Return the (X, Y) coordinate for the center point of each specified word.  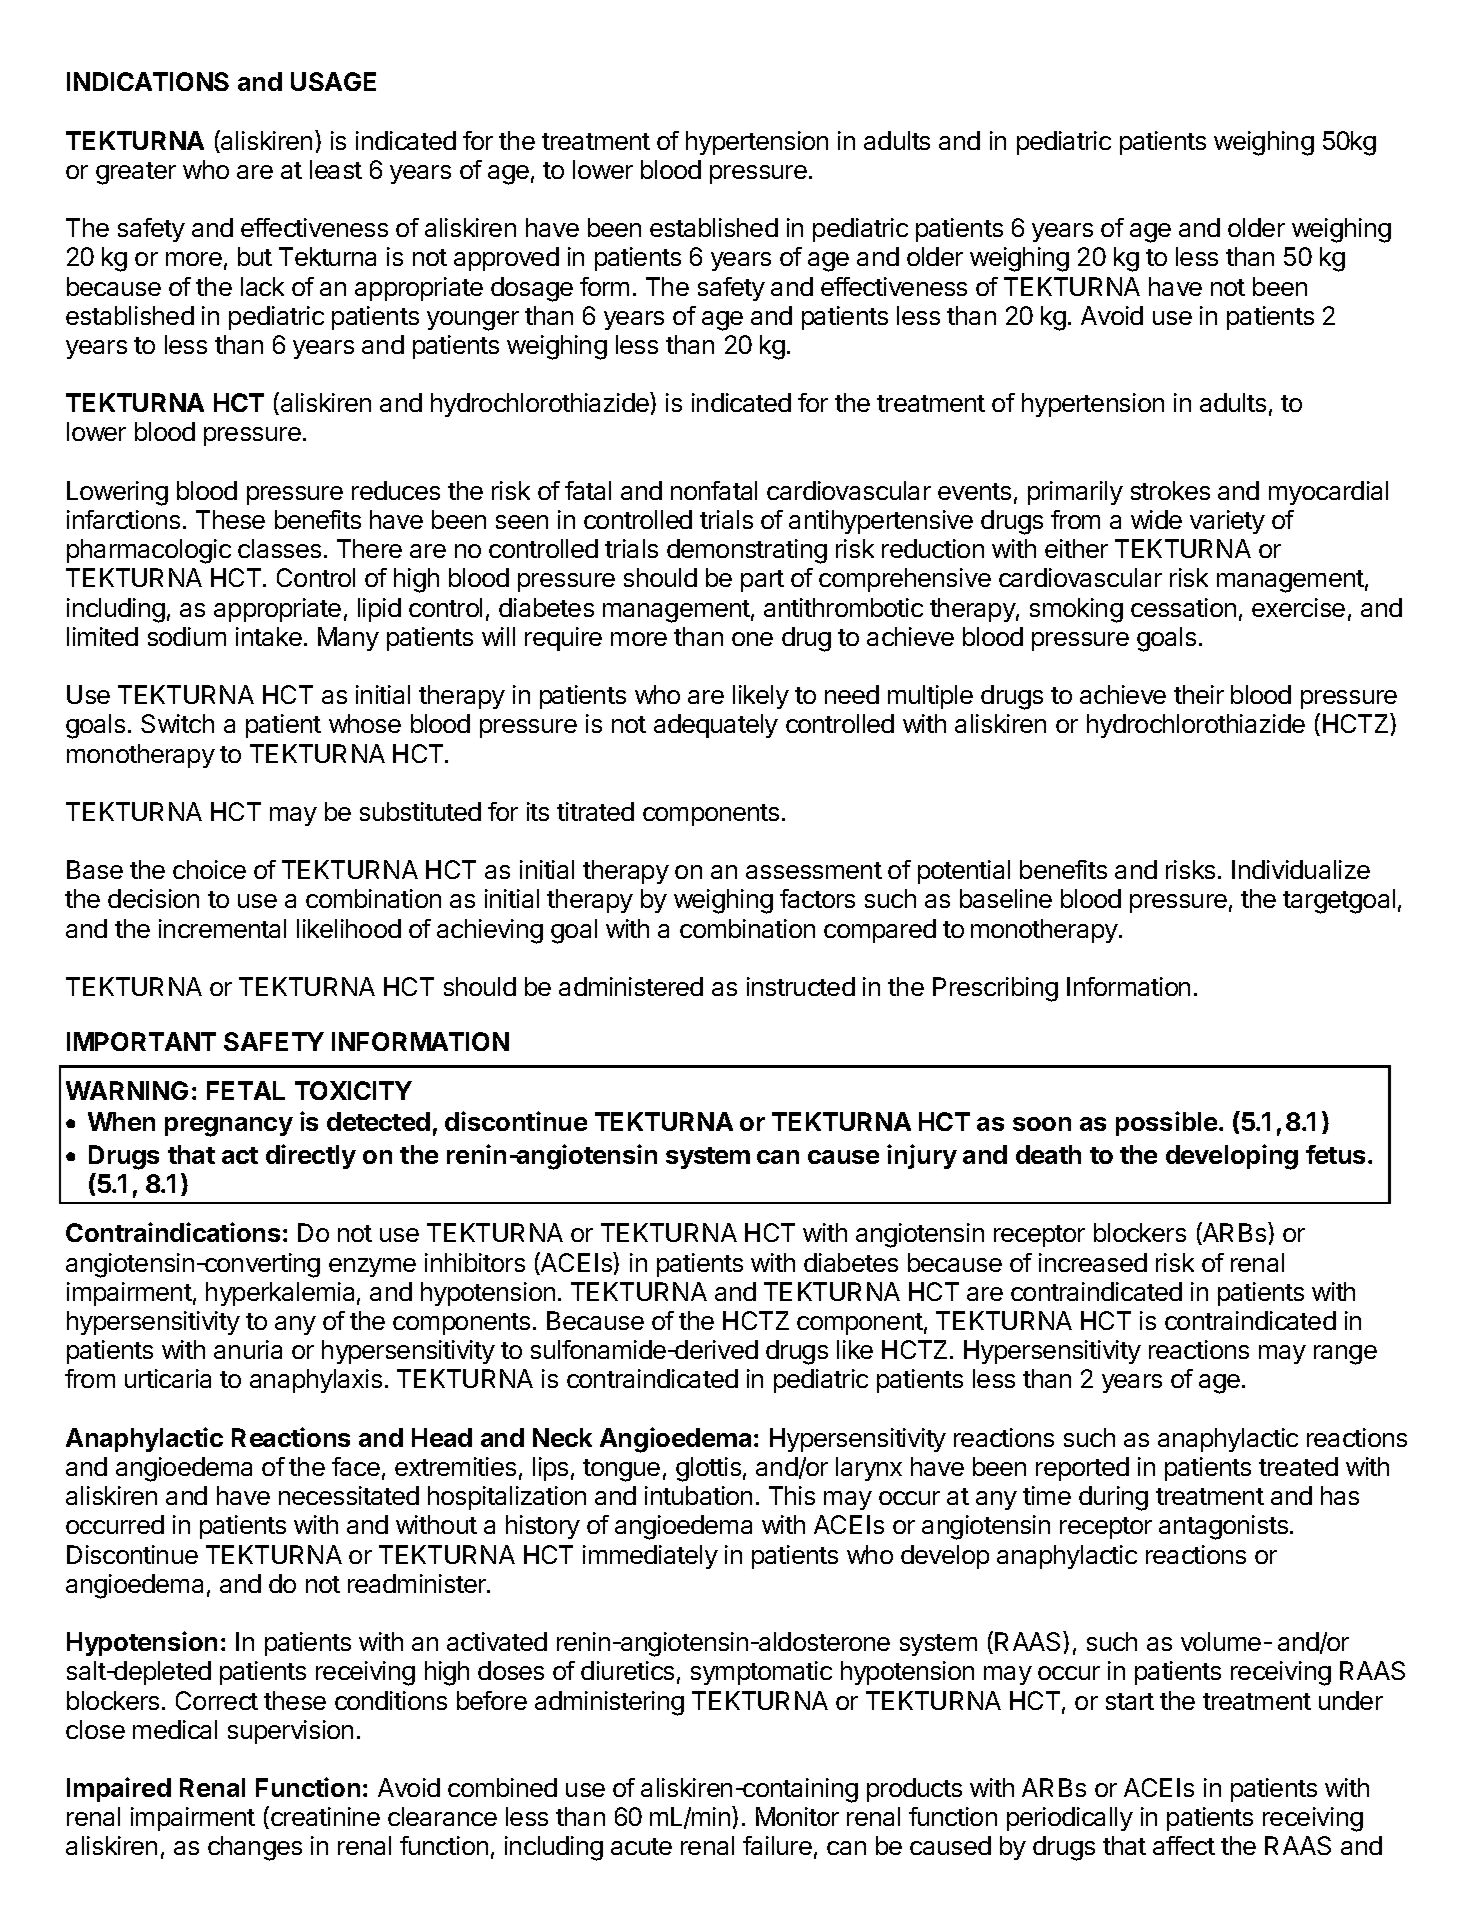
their (1199, 694)
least (336, 169)
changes (255, 1848)
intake (269, 636)
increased (1093, 1262)
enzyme (372, 1267)
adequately (716, 726)
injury (922, 1156)
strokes (1170, 490)
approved (506, 259)
